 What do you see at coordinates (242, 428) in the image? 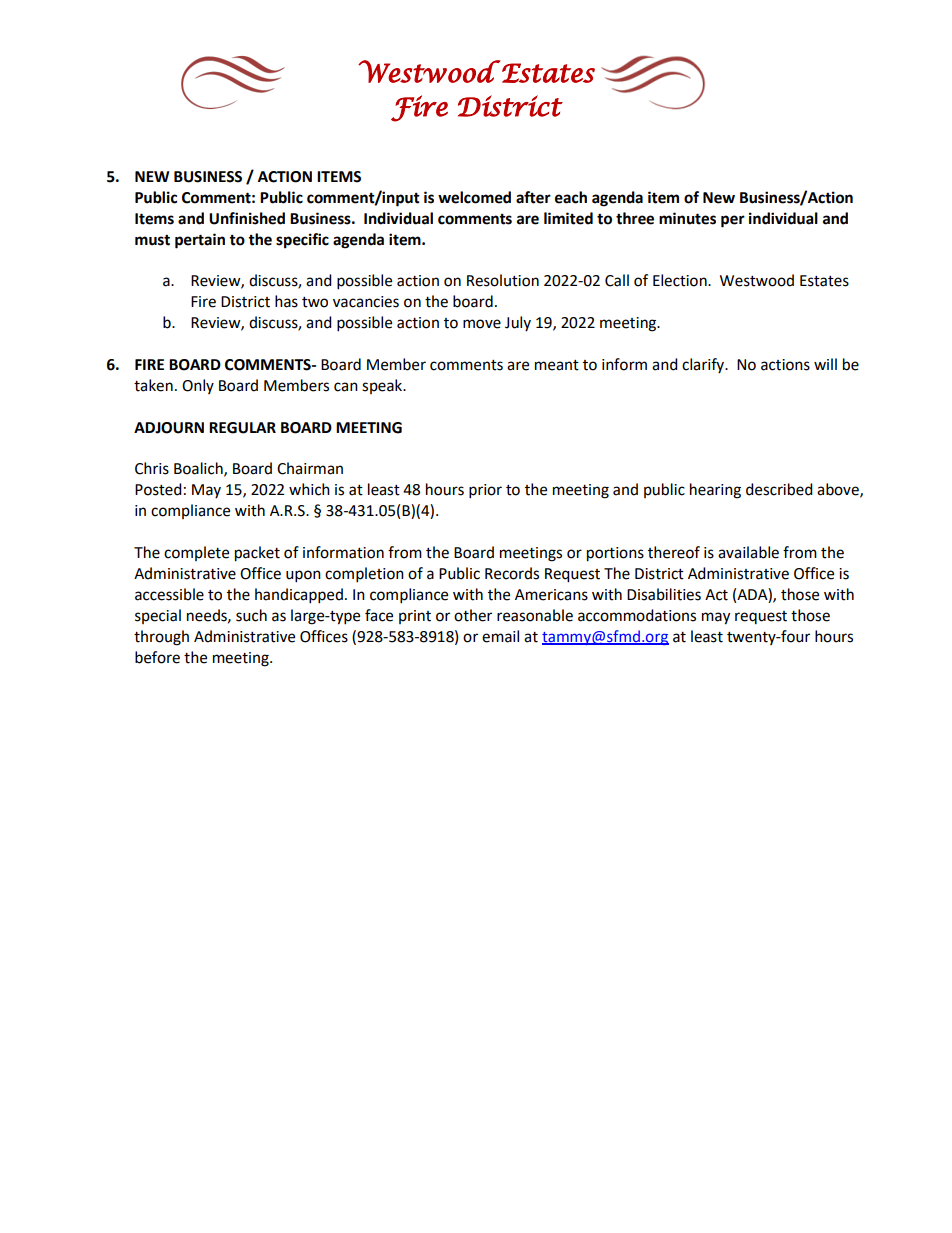
I see `REGULAR` at bounding box center [242, 428].
